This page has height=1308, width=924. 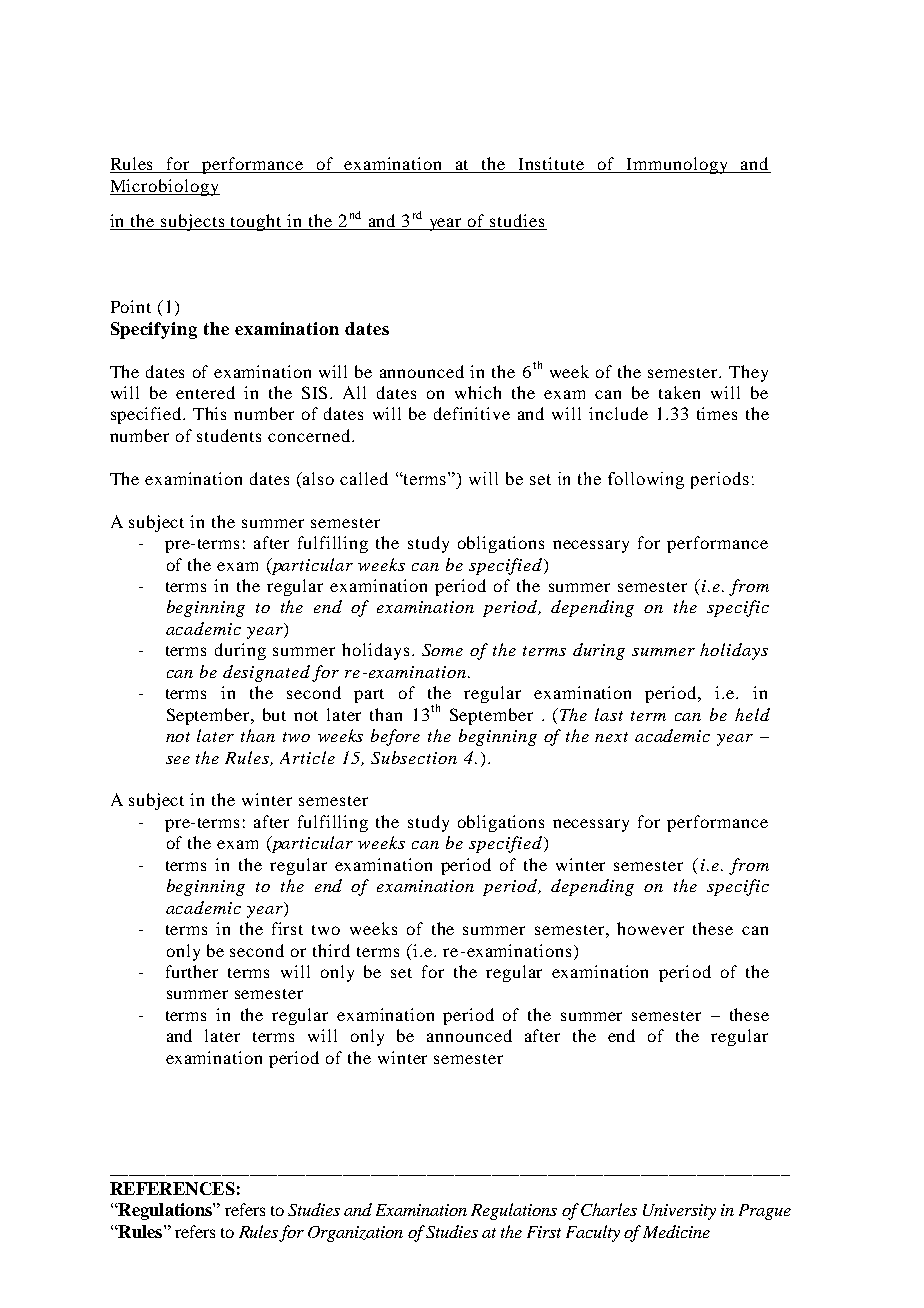 What do you see at coordinates (414, 757) in the page?
I see `Subsection` at bounding box center [414, 757].
